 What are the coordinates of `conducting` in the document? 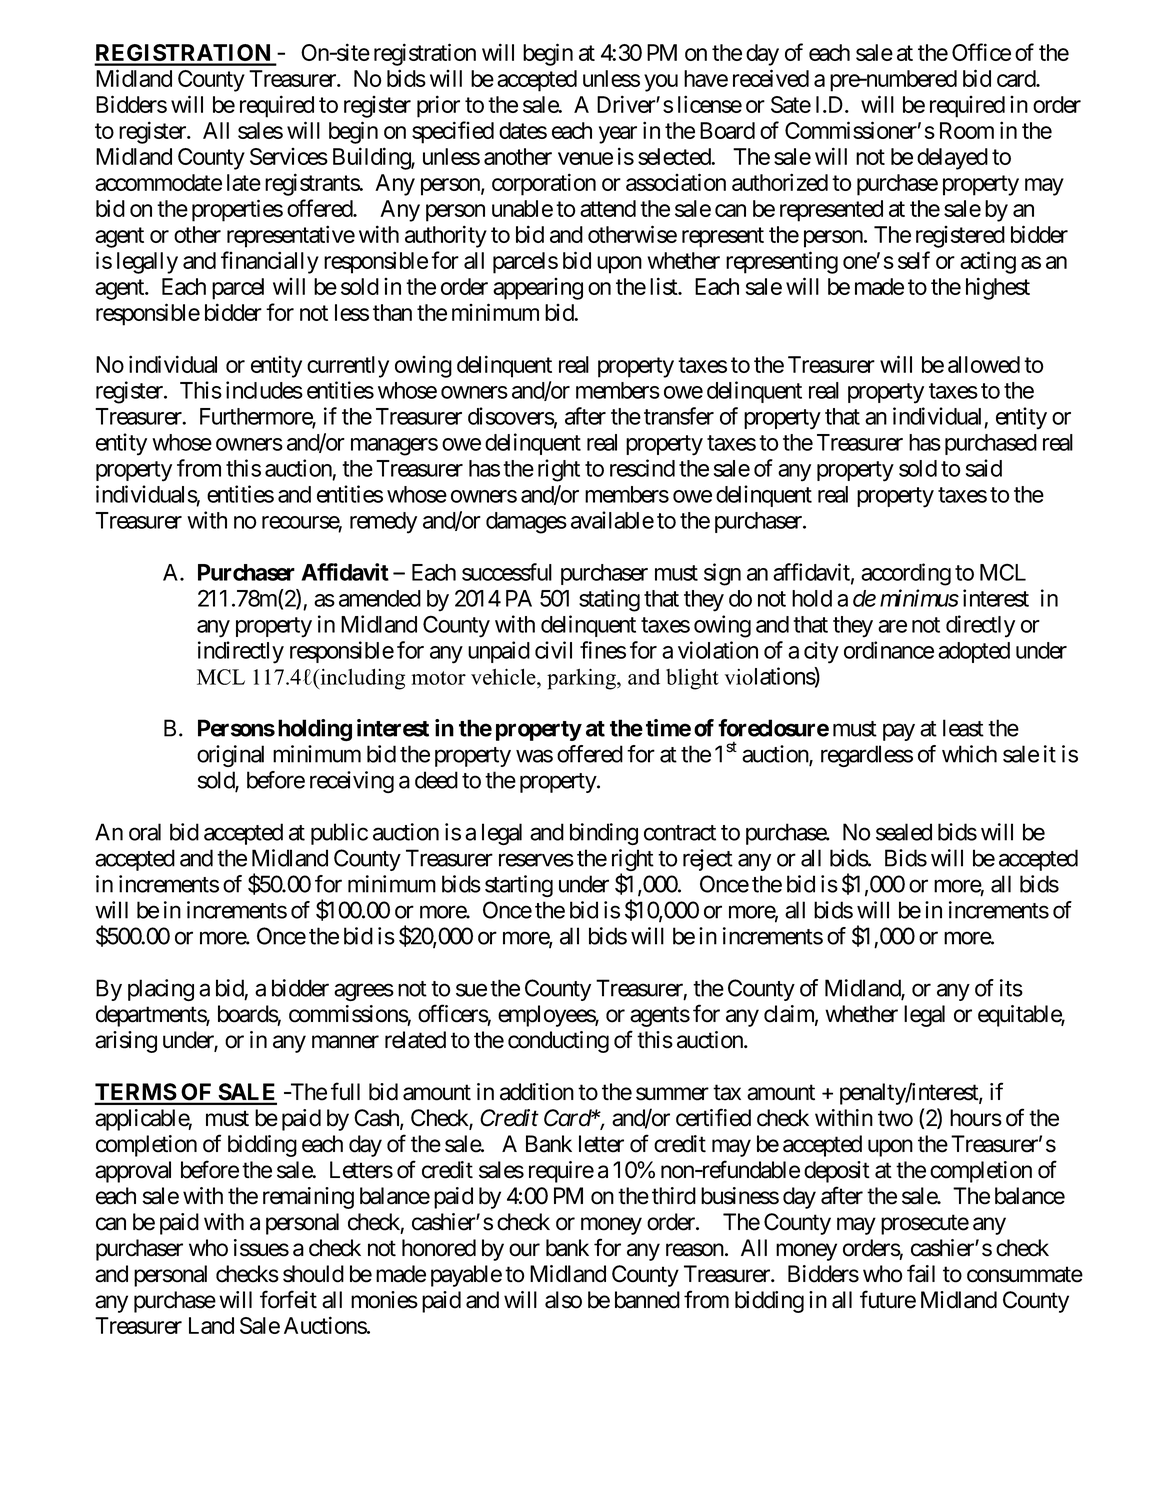 It's located at (558, 1042).
